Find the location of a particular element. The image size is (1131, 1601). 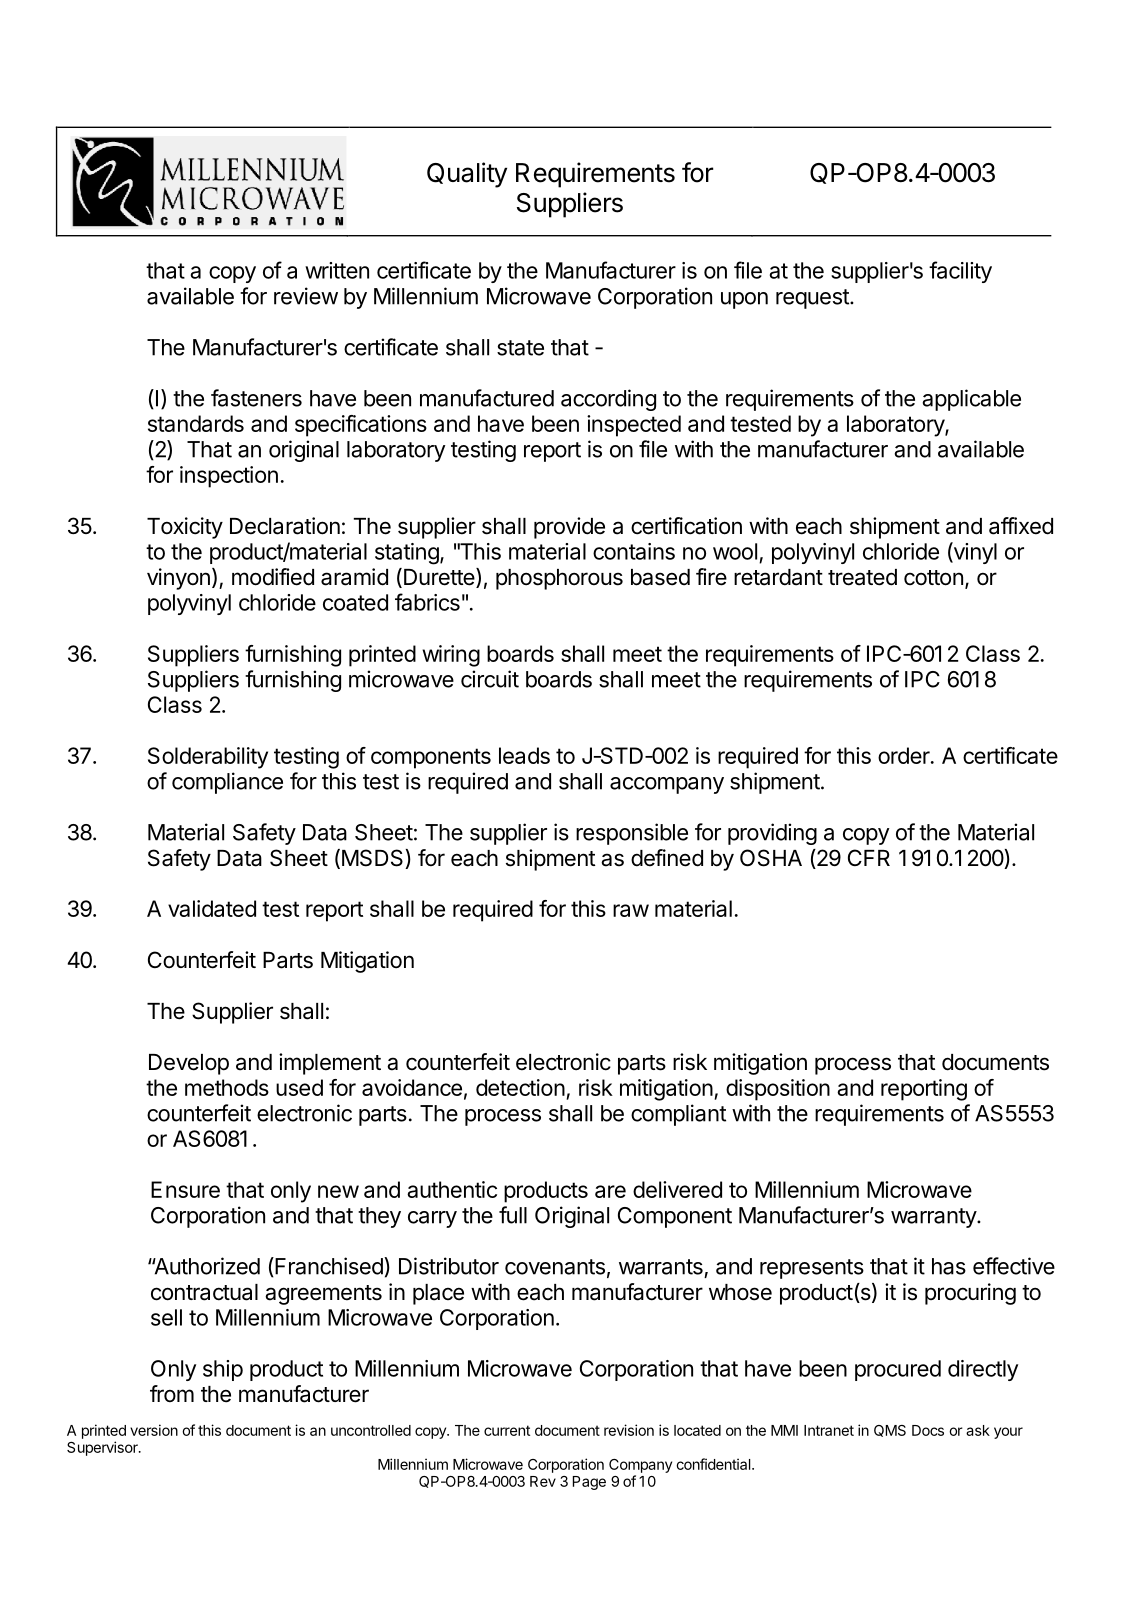

Toxicity is located at coordinates (185, 528).
